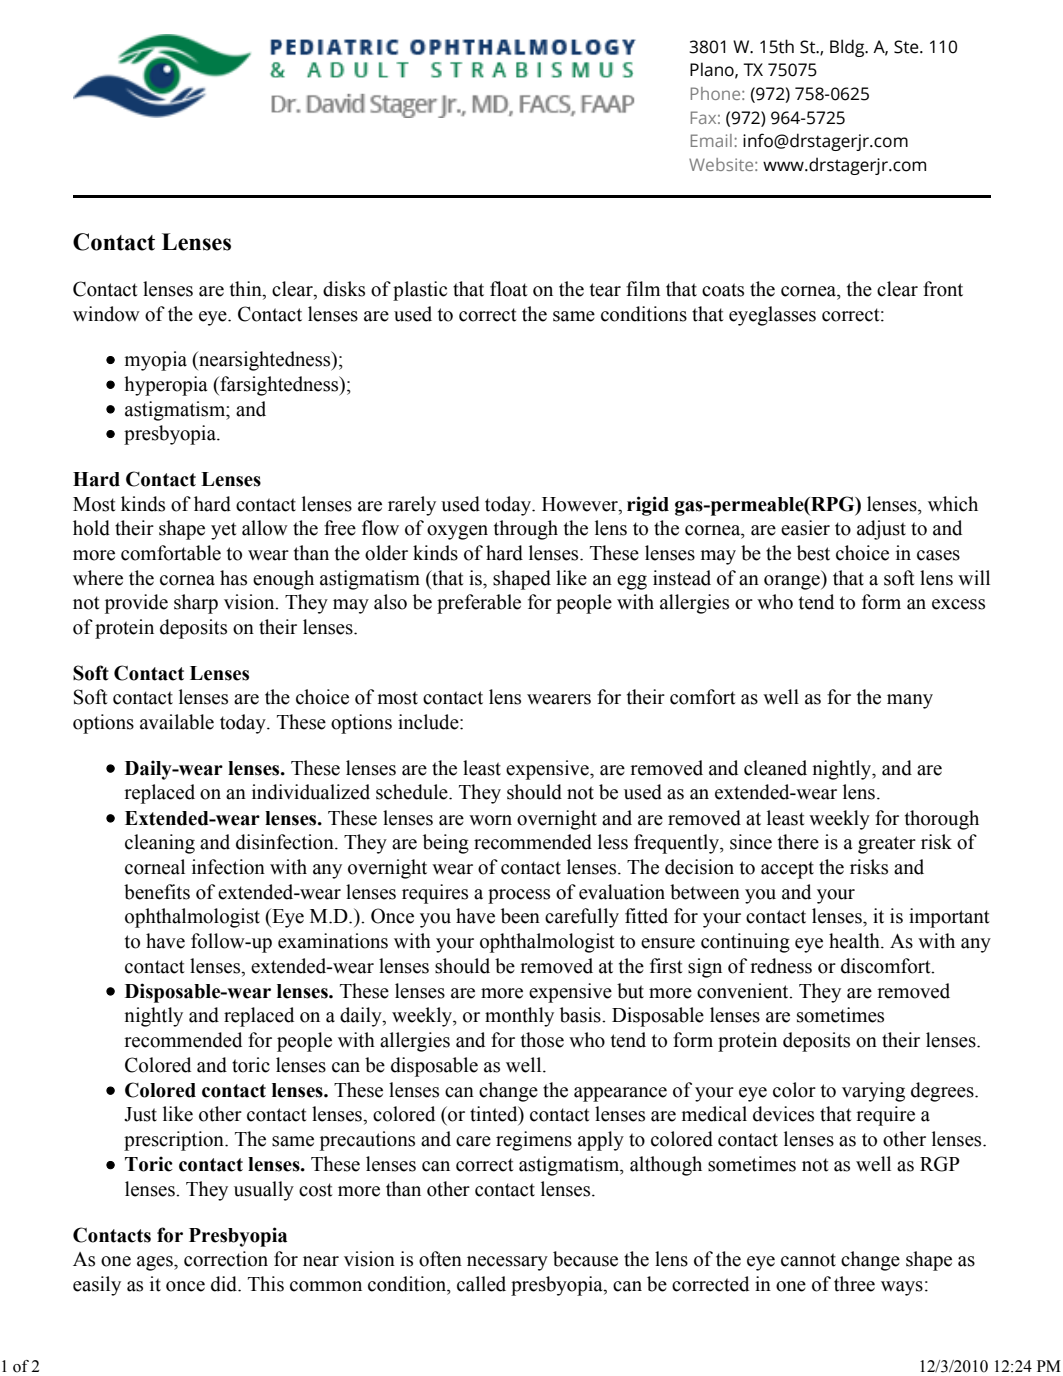  What do you see at coordinates (224, 531) in the image?
I see `yet` at bounding box center [224, 531].
